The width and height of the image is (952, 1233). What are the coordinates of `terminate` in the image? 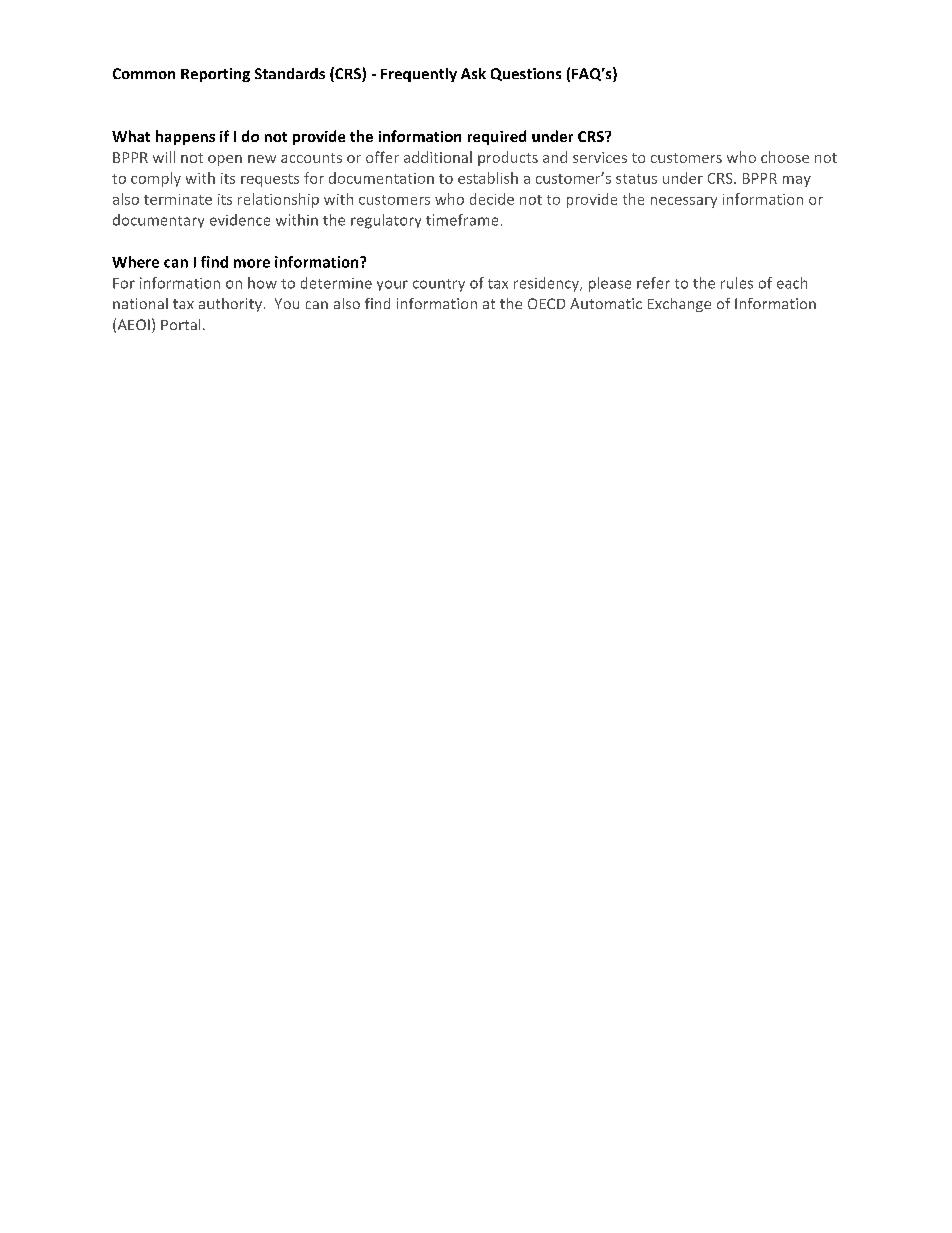 It's located at (178, 199).
